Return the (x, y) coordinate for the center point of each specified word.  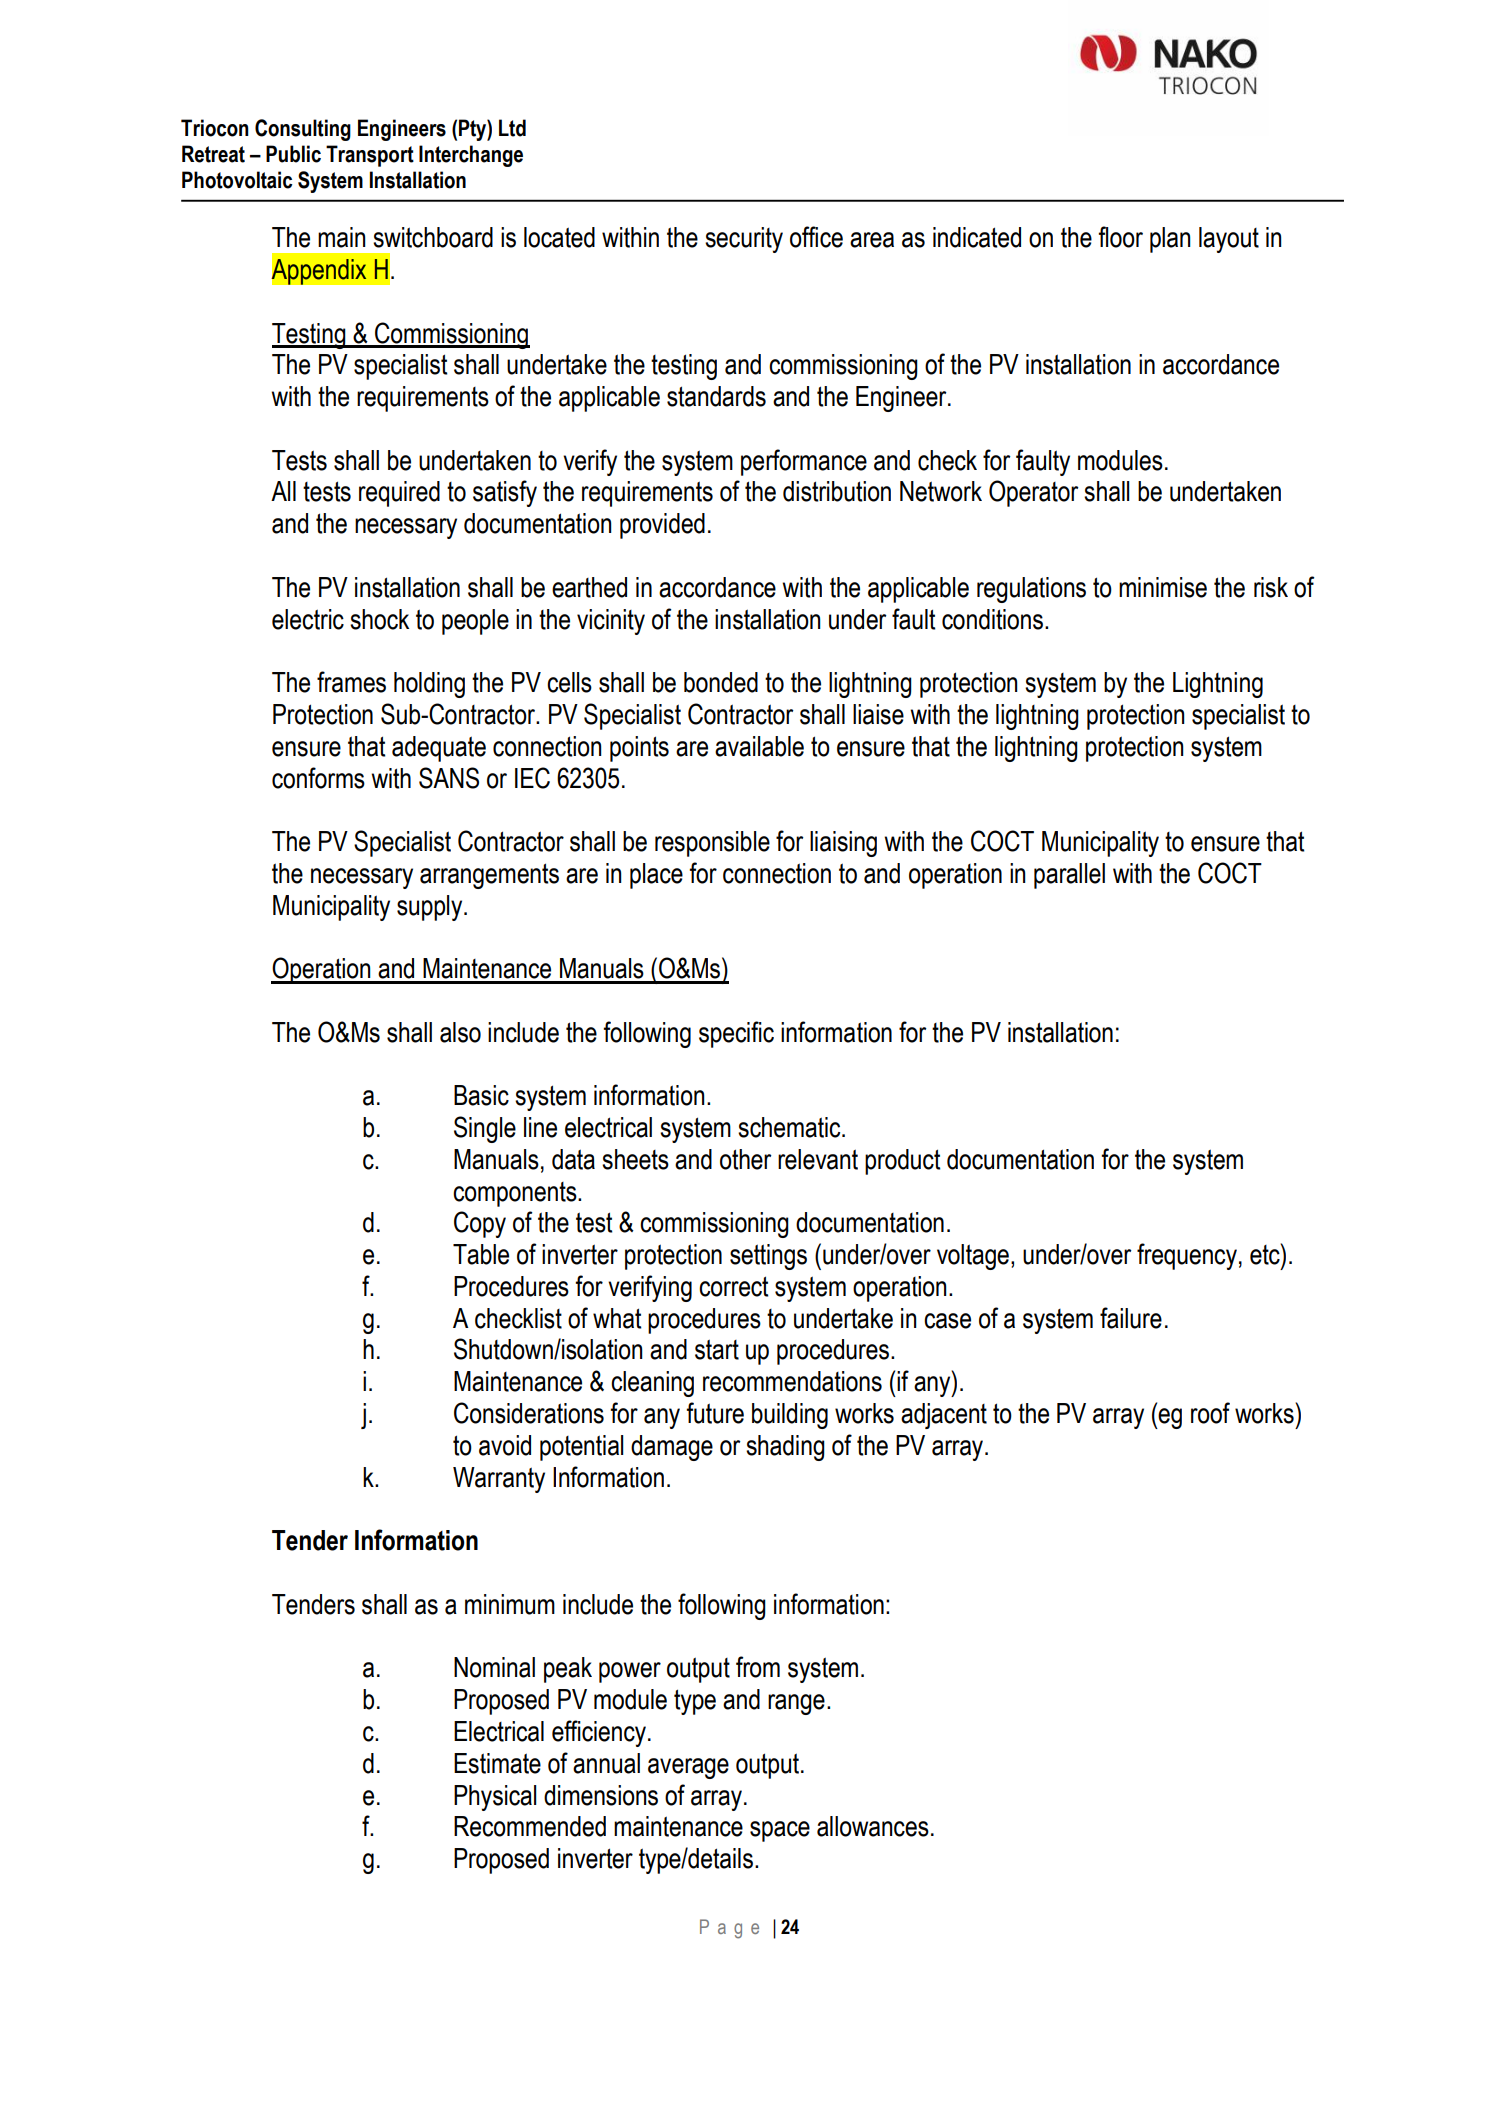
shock (379, 619)
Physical (495, 1798)
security (744, 240)
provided (662, 526)
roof (1210, 1413)
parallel (1069, 876)
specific (736, 1034)
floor (1120, 237)
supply (431, 908)
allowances (873, 1826)
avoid (505, 1445)
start (717, 1349)
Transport (370, 156)
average (688, 1768)
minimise (1163, 587)
